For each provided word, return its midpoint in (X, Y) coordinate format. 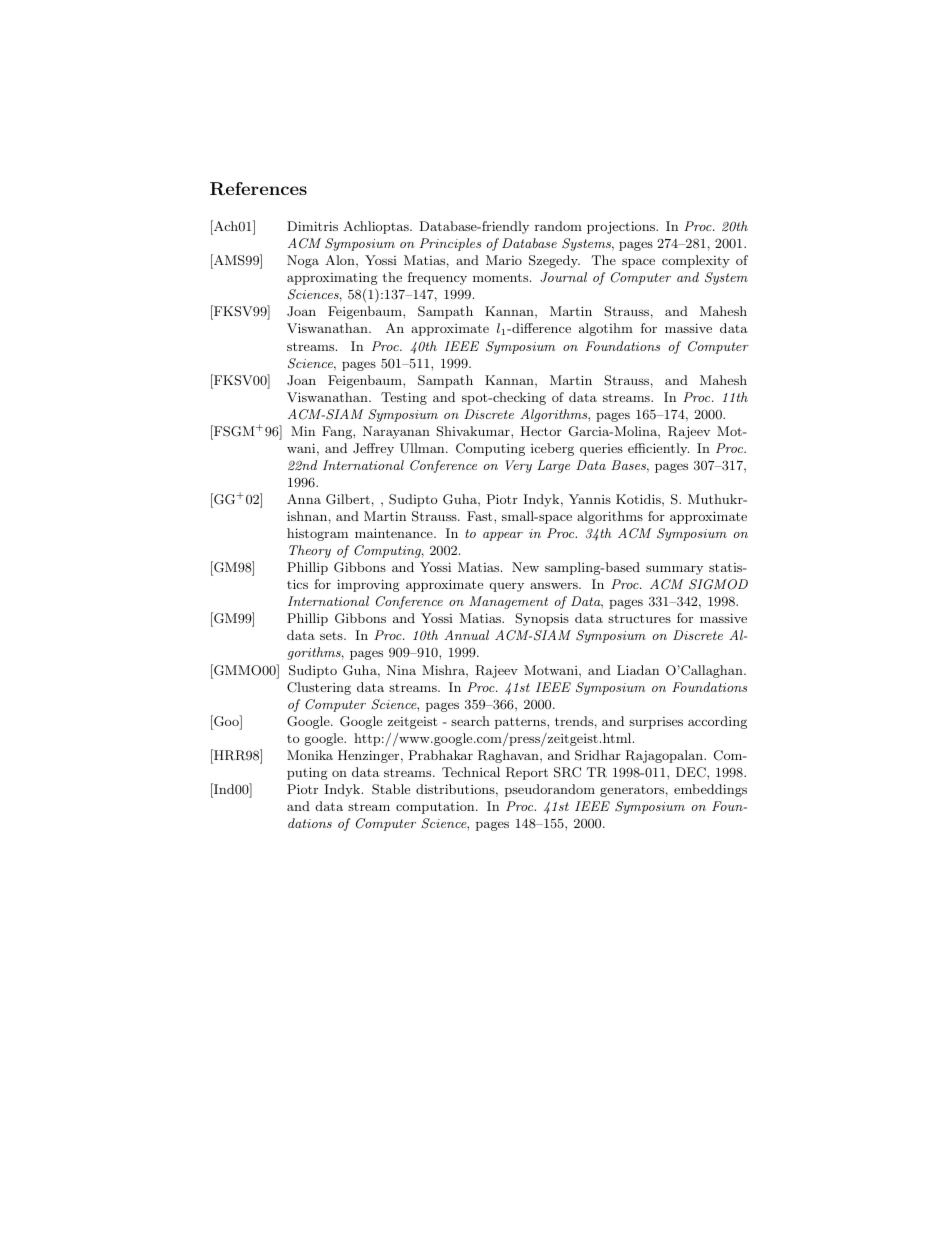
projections (622, 227)
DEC (692, 772)
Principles (450, 244)
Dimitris (312, 226)
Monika (310, 755)
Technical (471, 772)
